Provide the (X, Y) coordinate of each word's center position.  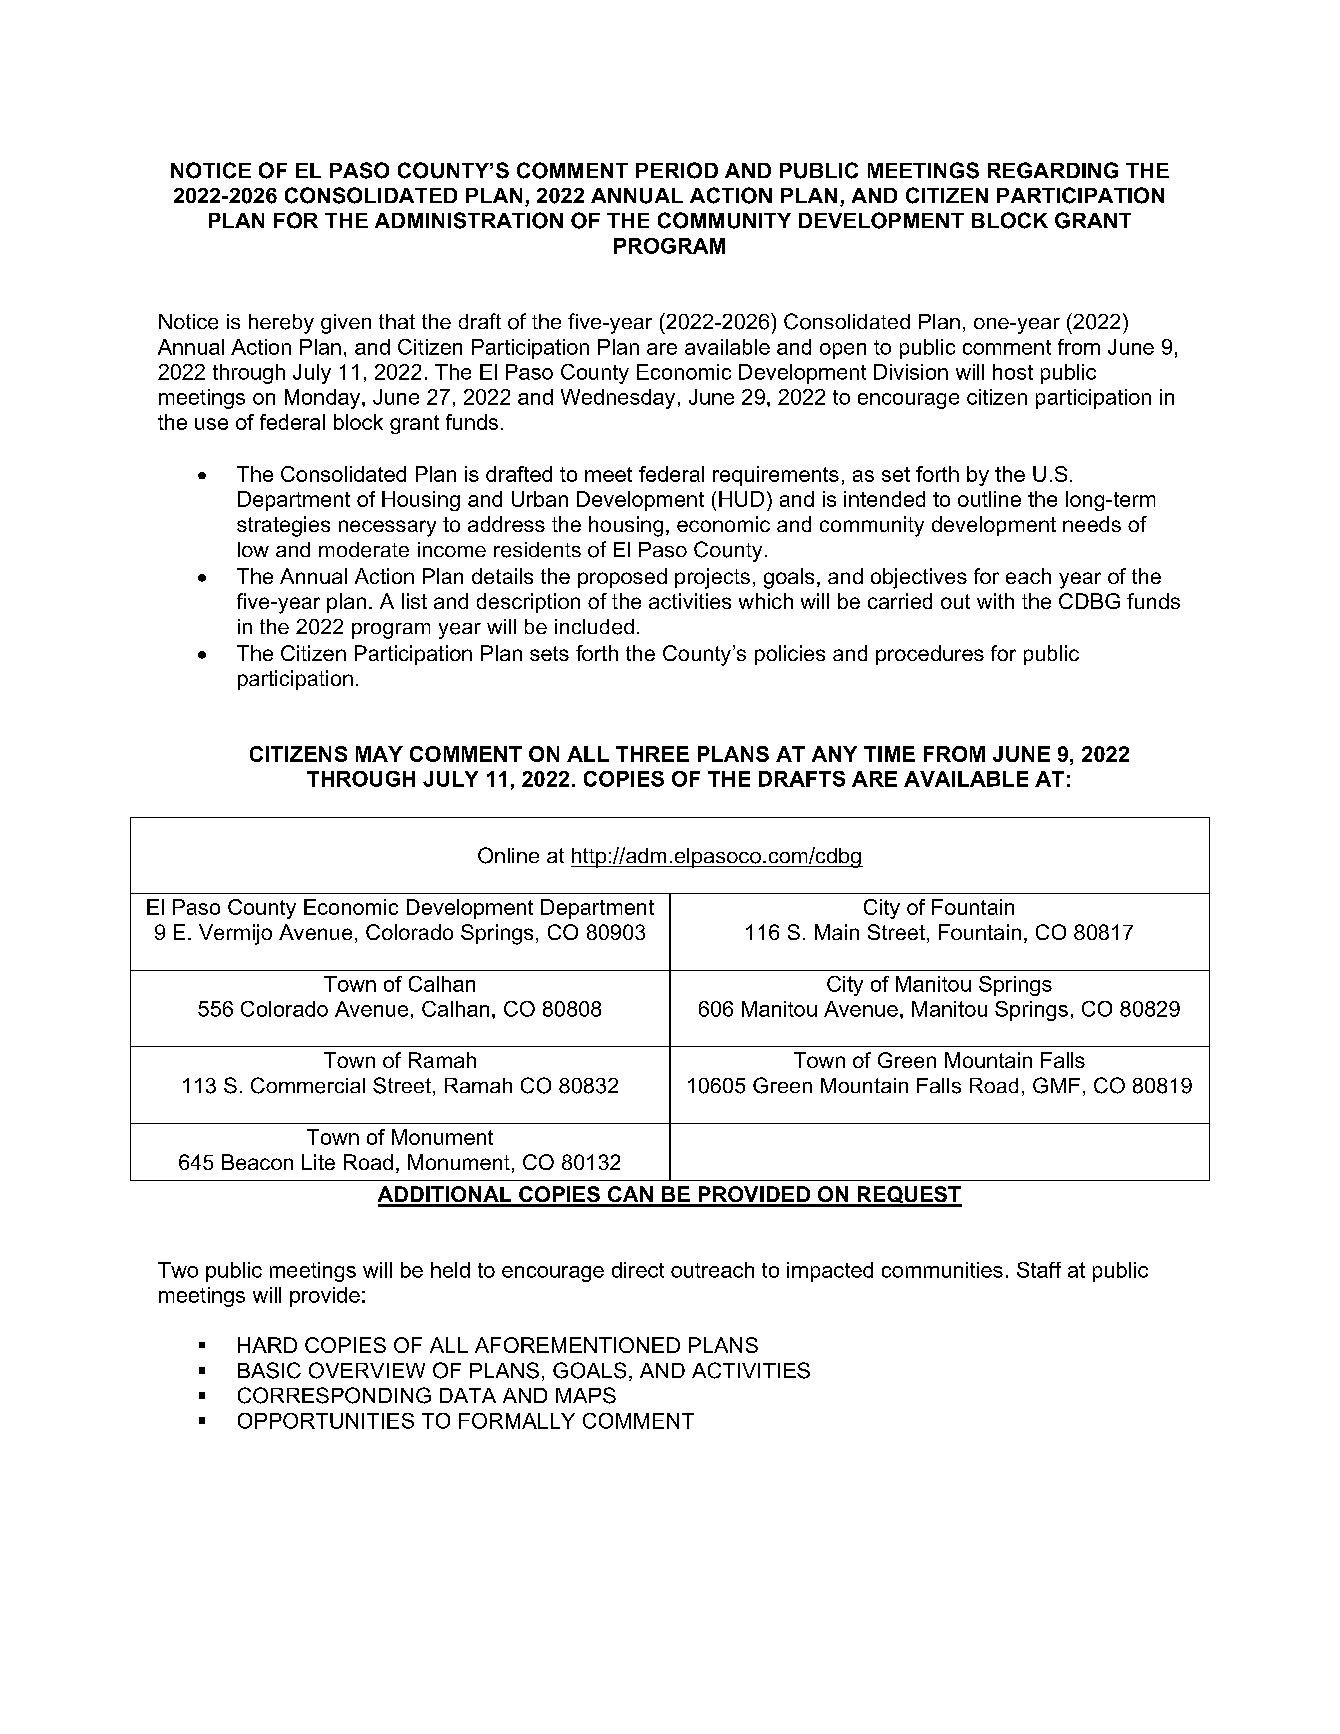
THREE (652, 754)
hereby (281, 324)
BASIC (269, 1370)
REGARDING (1053, 170)
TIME (889, 754)
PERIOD (677, 170)
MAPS (586, 1395)
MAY (379, 754)
